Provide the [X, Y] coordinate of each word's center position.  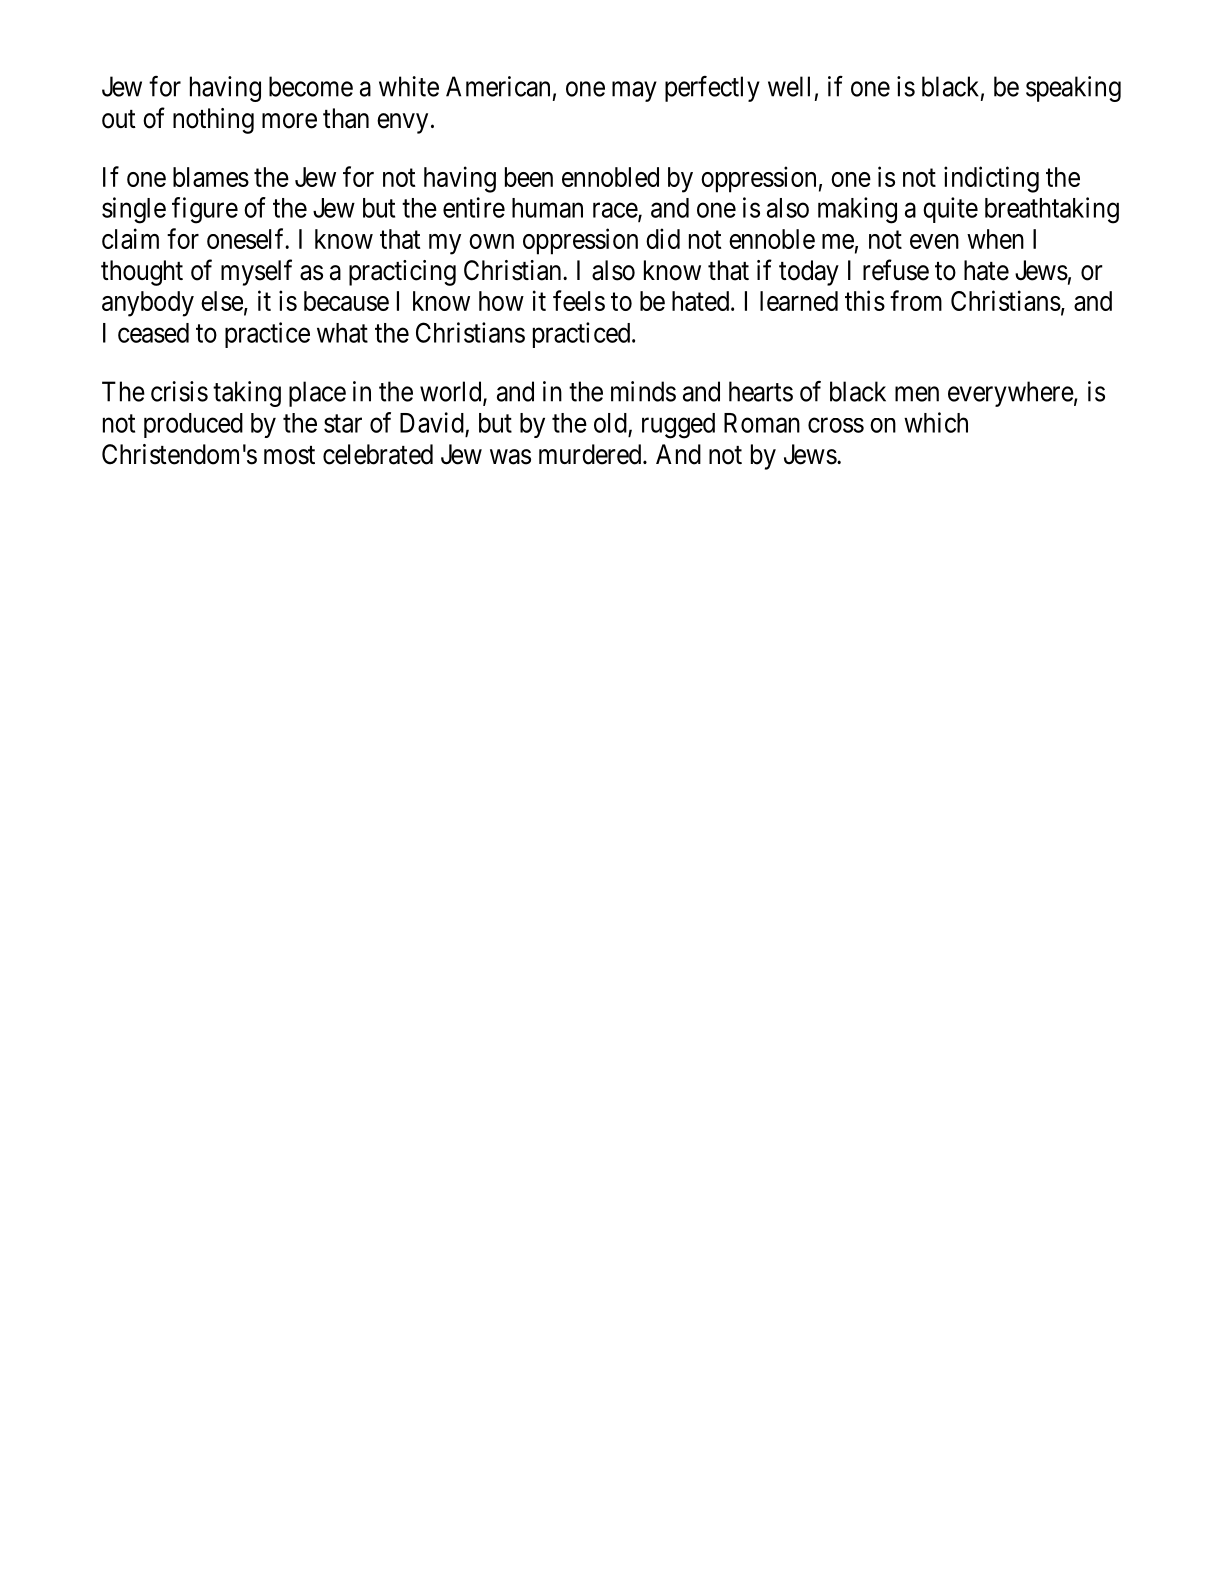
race [616, 211]
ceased [153, 333]
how [501, 301]
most [289, 455]
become [311, 86]
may [634, 91]
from [916, 300]
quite [950, 210]
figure [205, 210]
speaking [1073, 89]
